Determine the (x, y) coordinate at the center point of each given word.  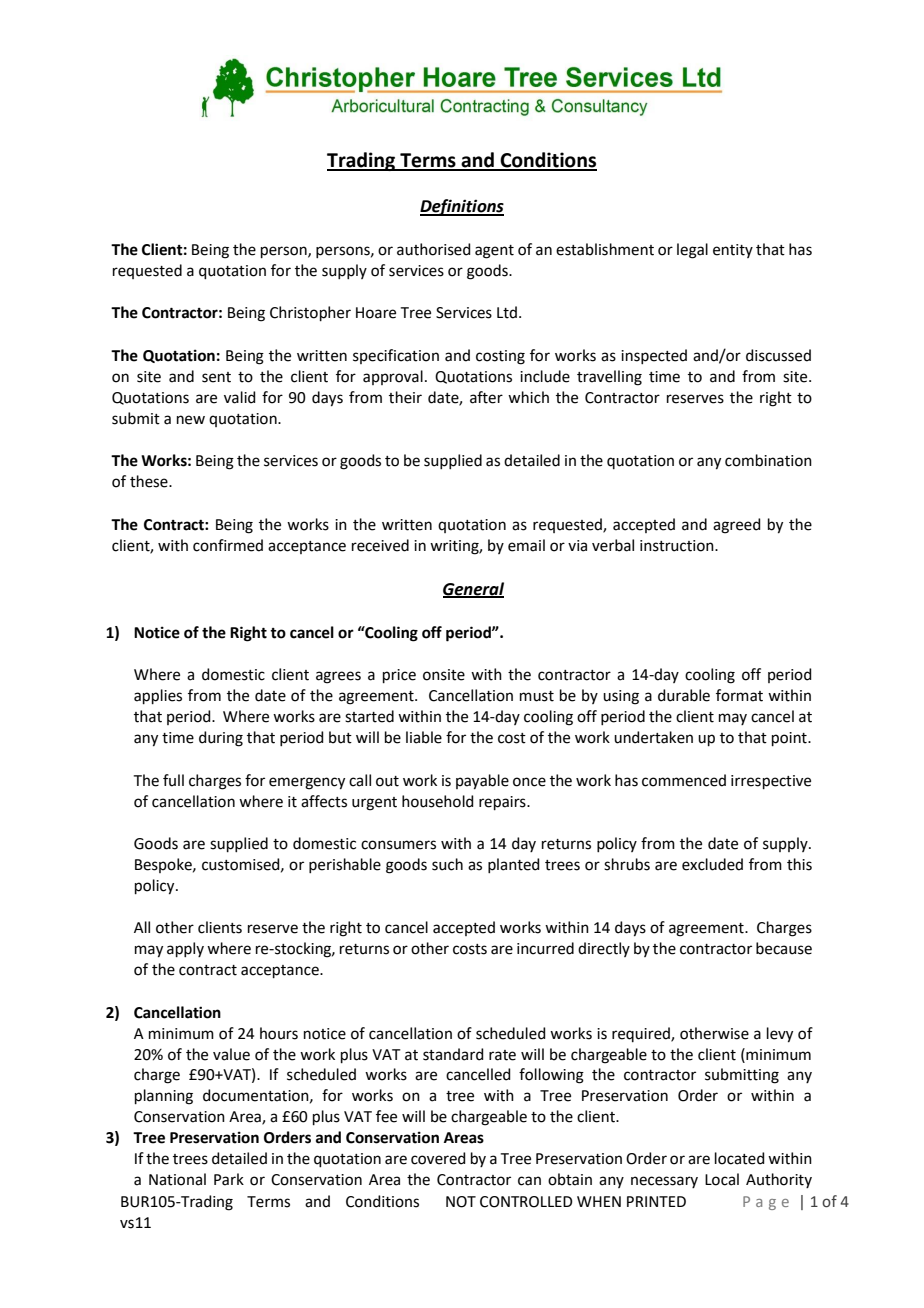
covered (438, 1158)
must (537, 696)
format (739, 695)
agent (494, 252)
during (221, 739)
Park (229, 1179)
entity (733, 251)
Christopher (310, 313)
